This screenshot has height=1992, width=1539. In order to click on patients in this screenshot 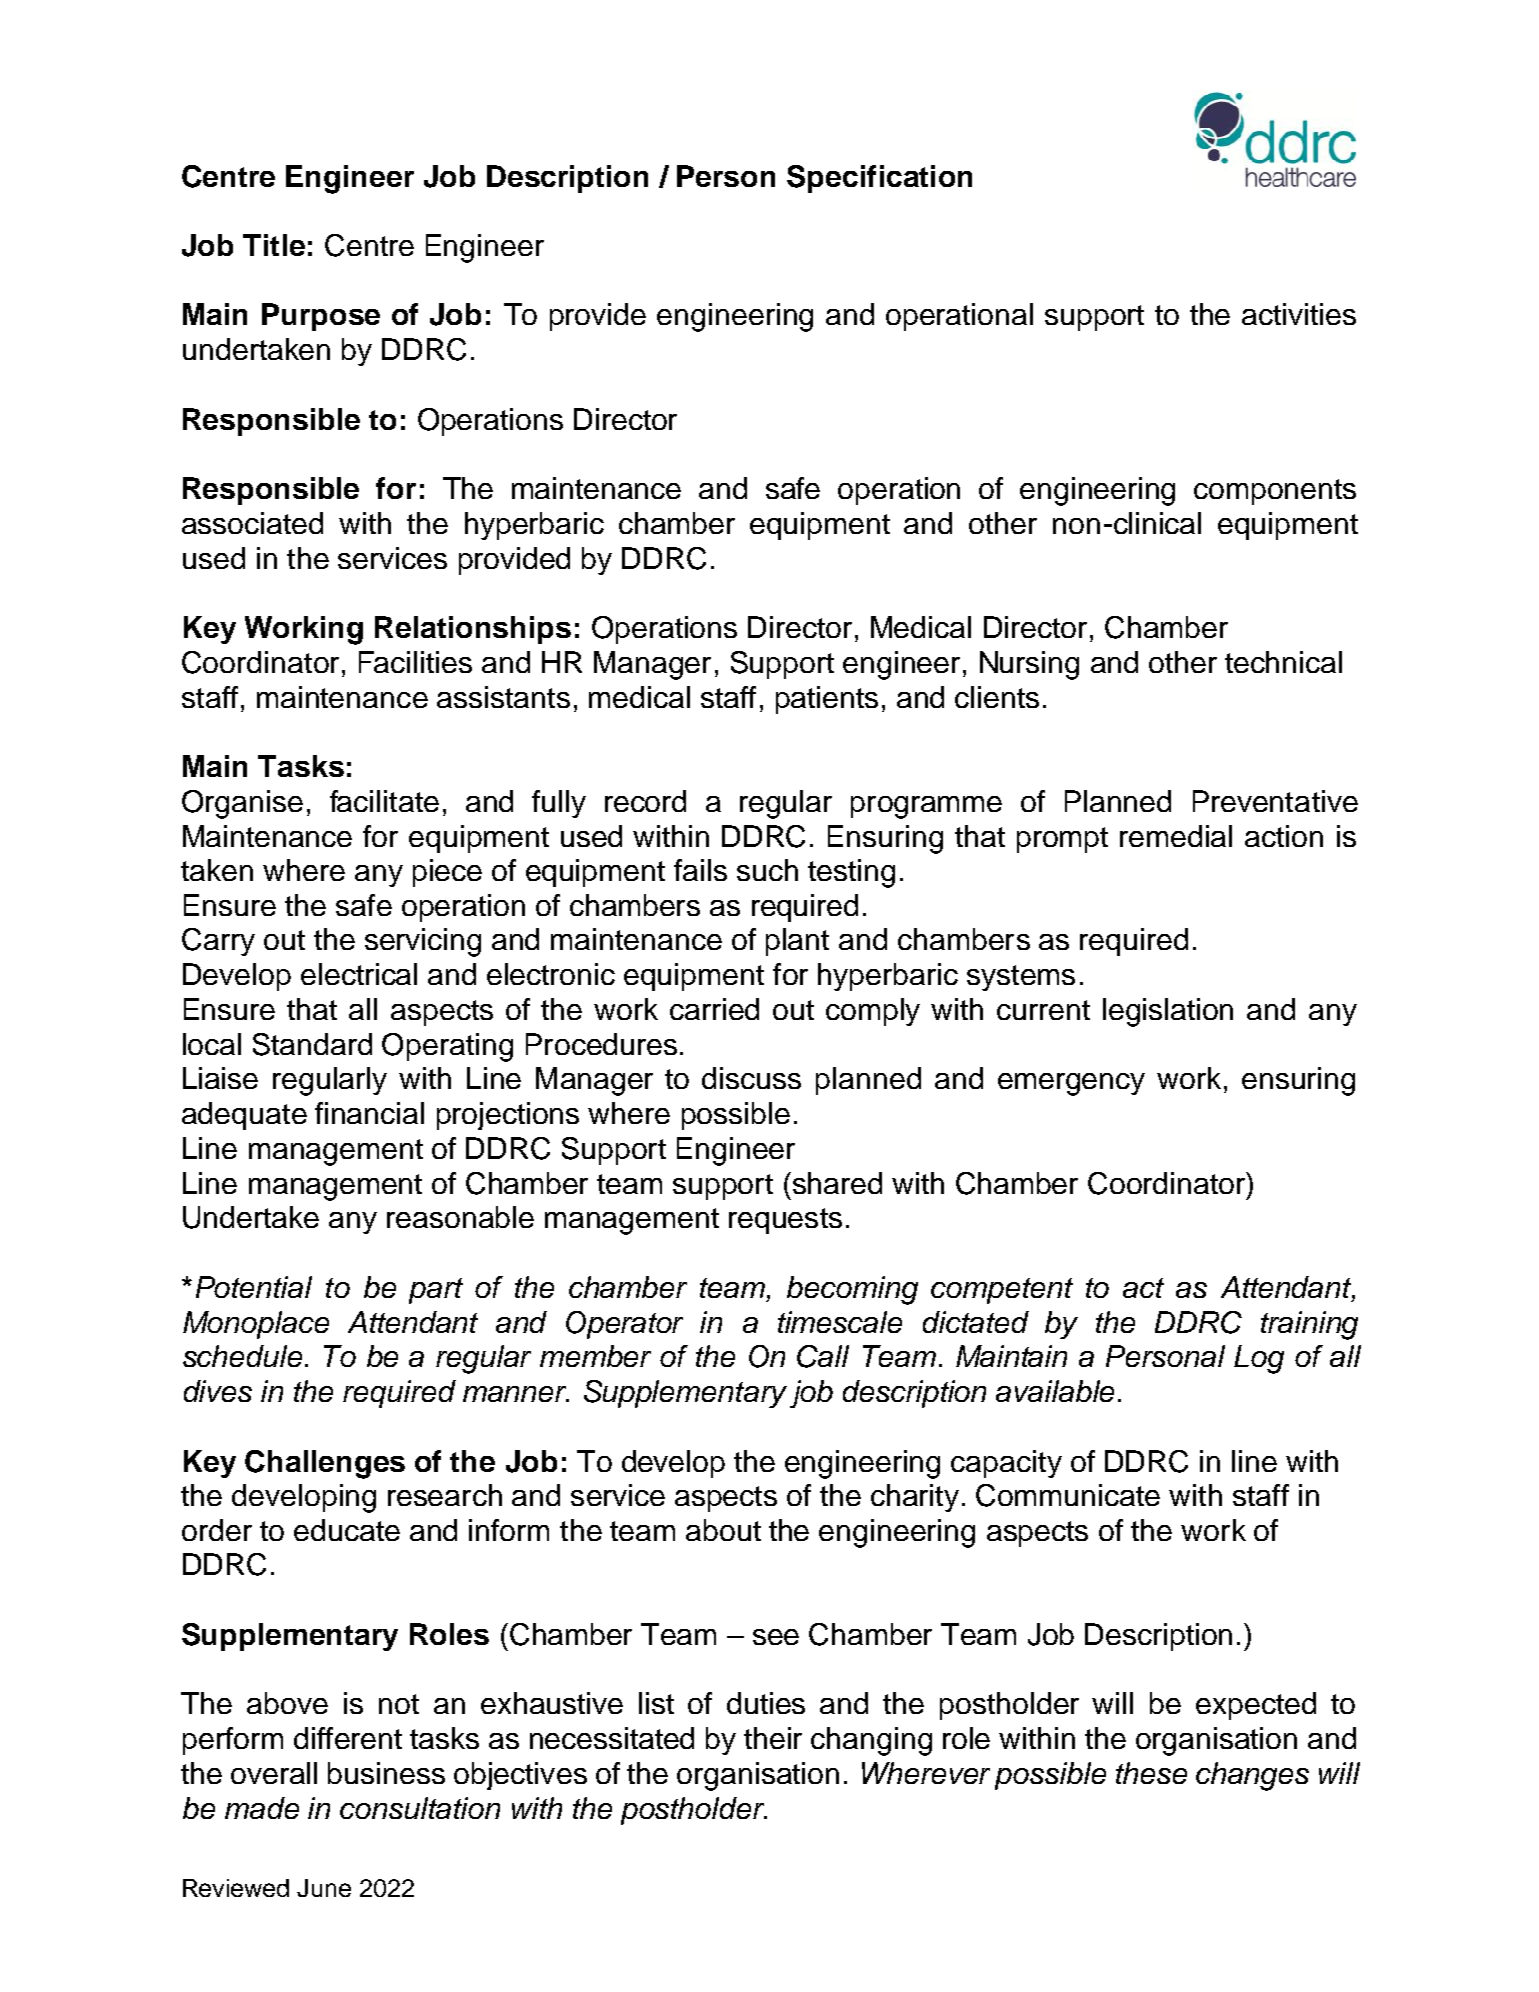, I will do `click(827, 700)`.
